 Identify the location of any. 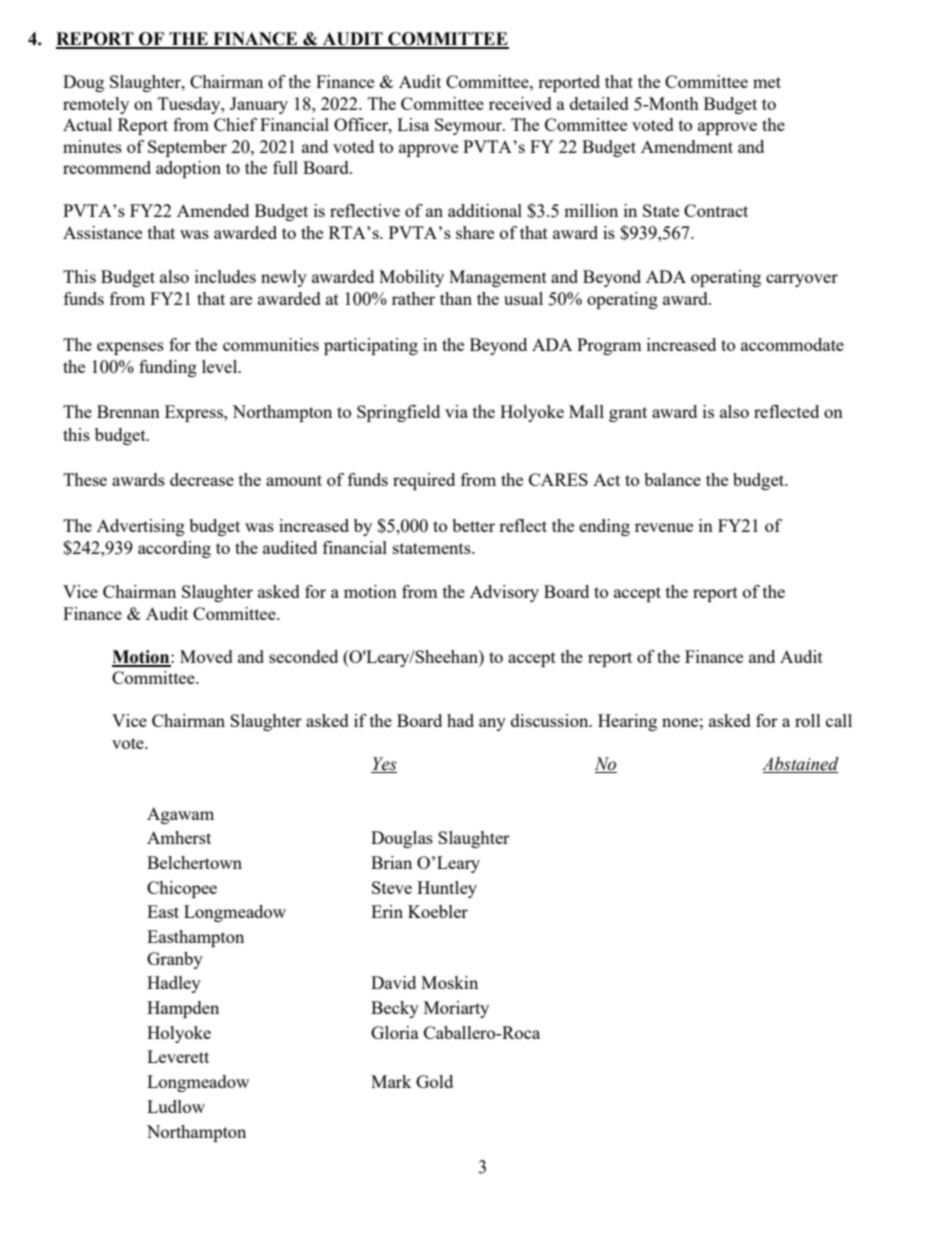
(492, 724).
